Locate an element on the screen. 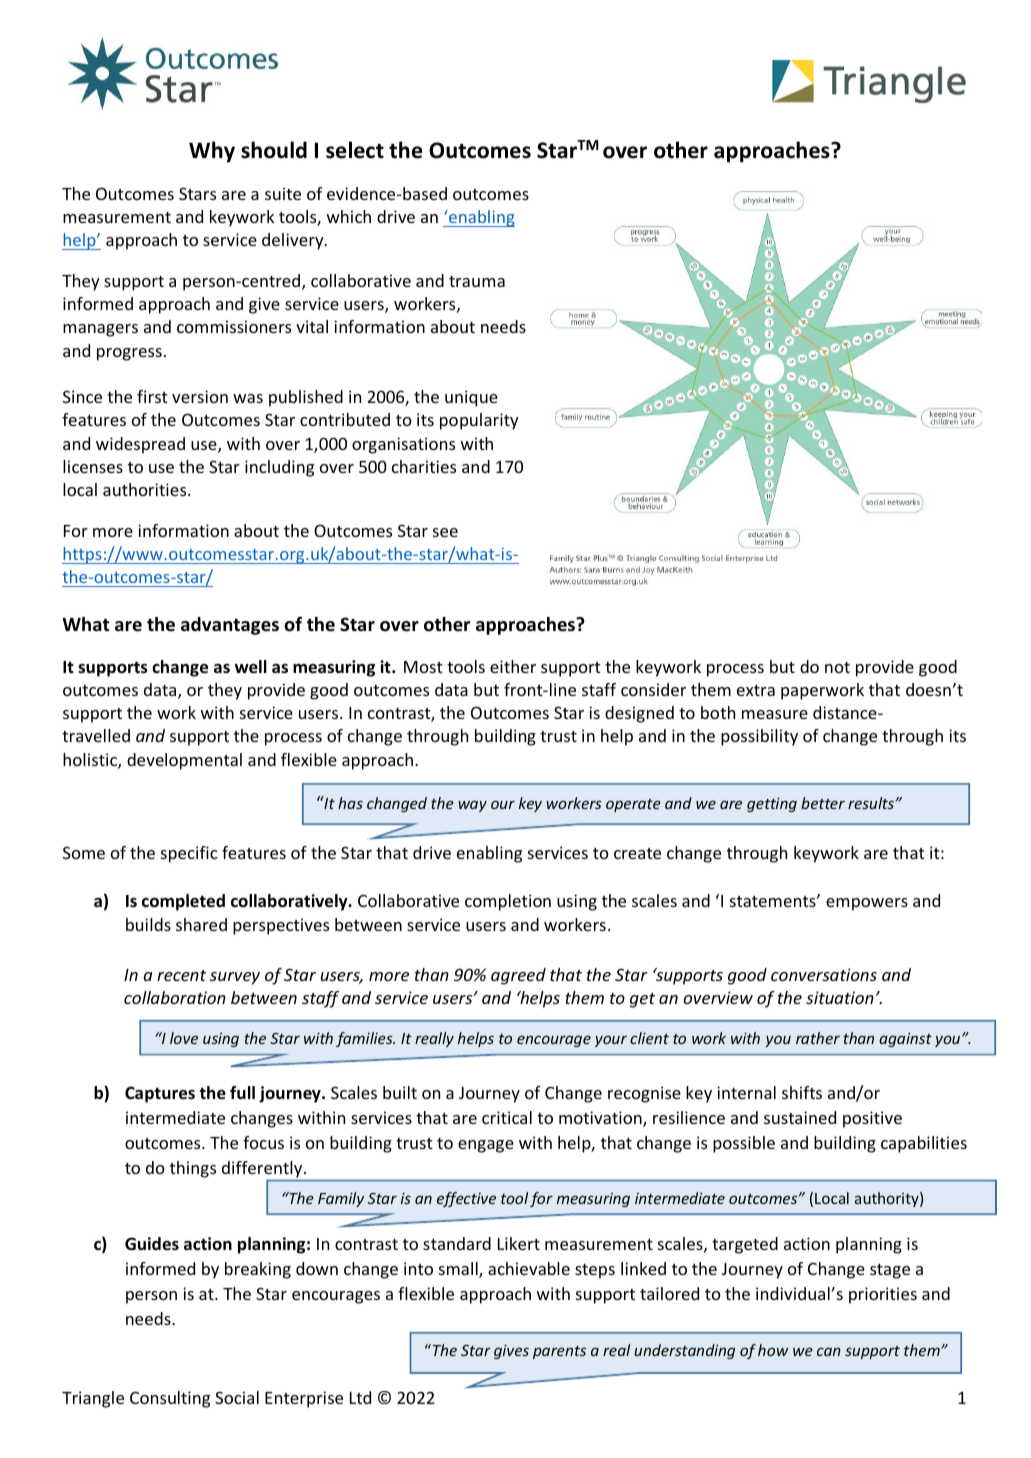 This screenshot has width=1031, height=1458. critical is located at coordinates (507, 1117).
